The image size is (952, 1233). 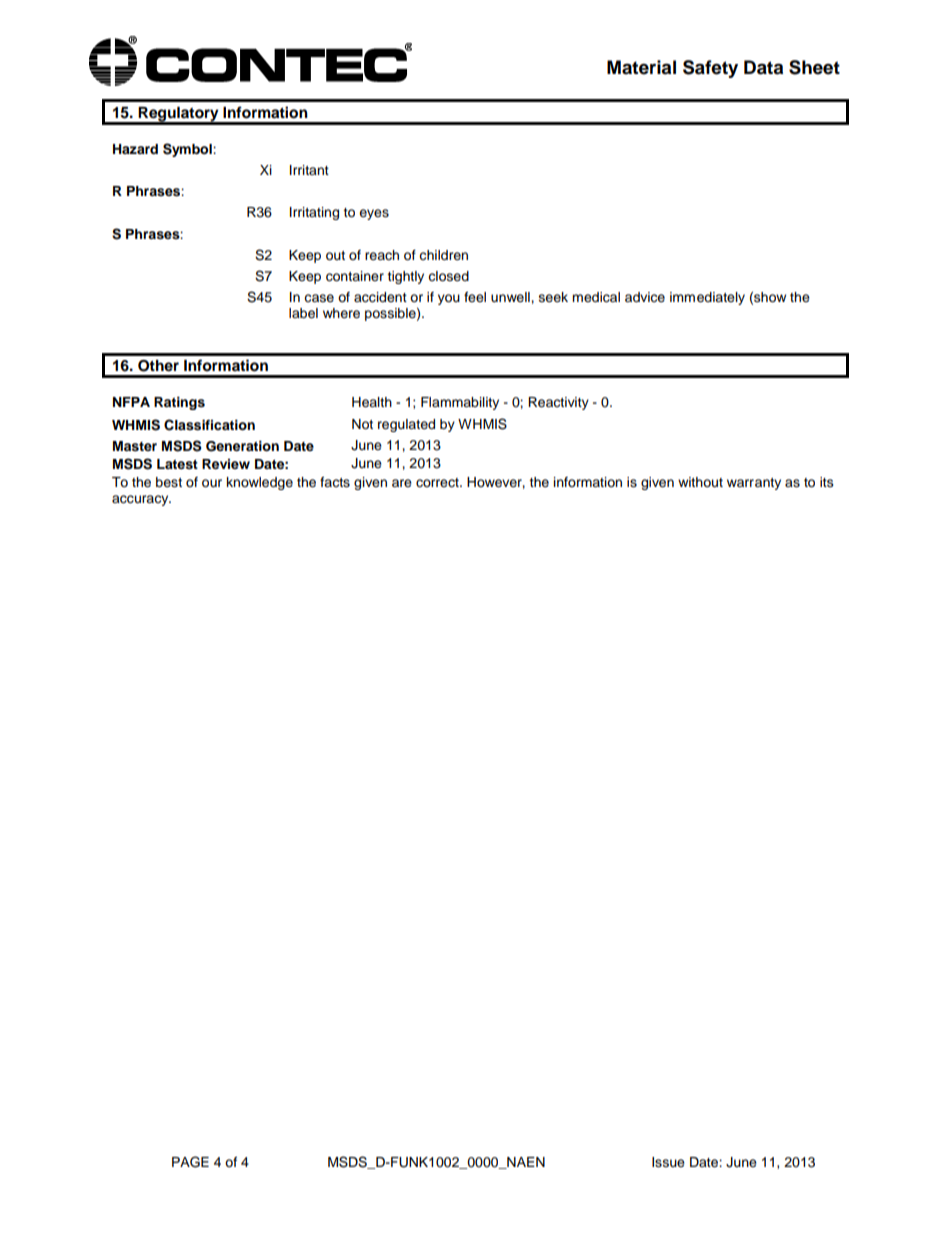 What do you see at coordinates (763, 67) in the screenshot?
I see `Data` at bounding box center [763, 67].
